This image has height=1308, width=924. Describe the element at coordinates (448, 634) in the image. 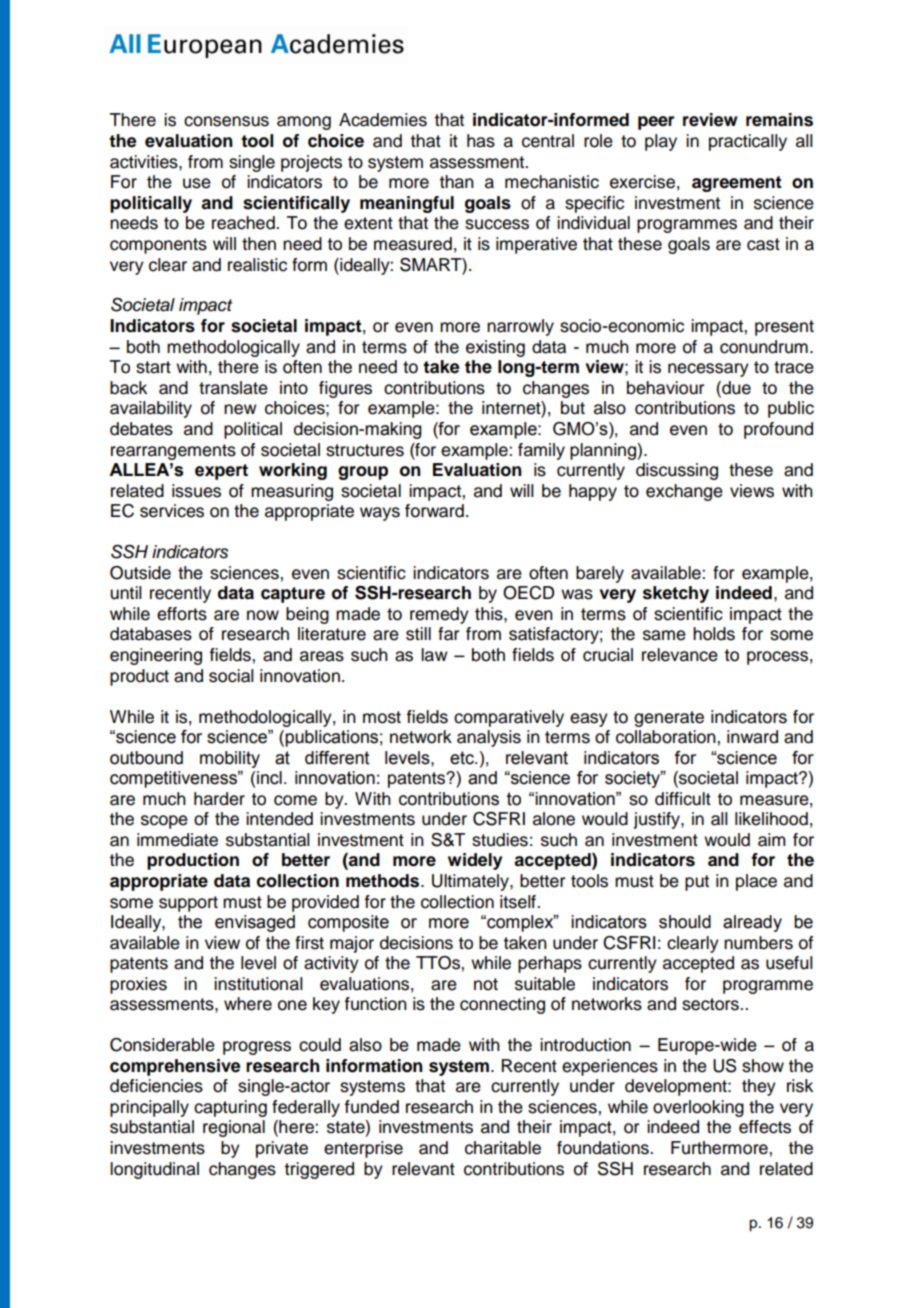

I see `far` at that location.
